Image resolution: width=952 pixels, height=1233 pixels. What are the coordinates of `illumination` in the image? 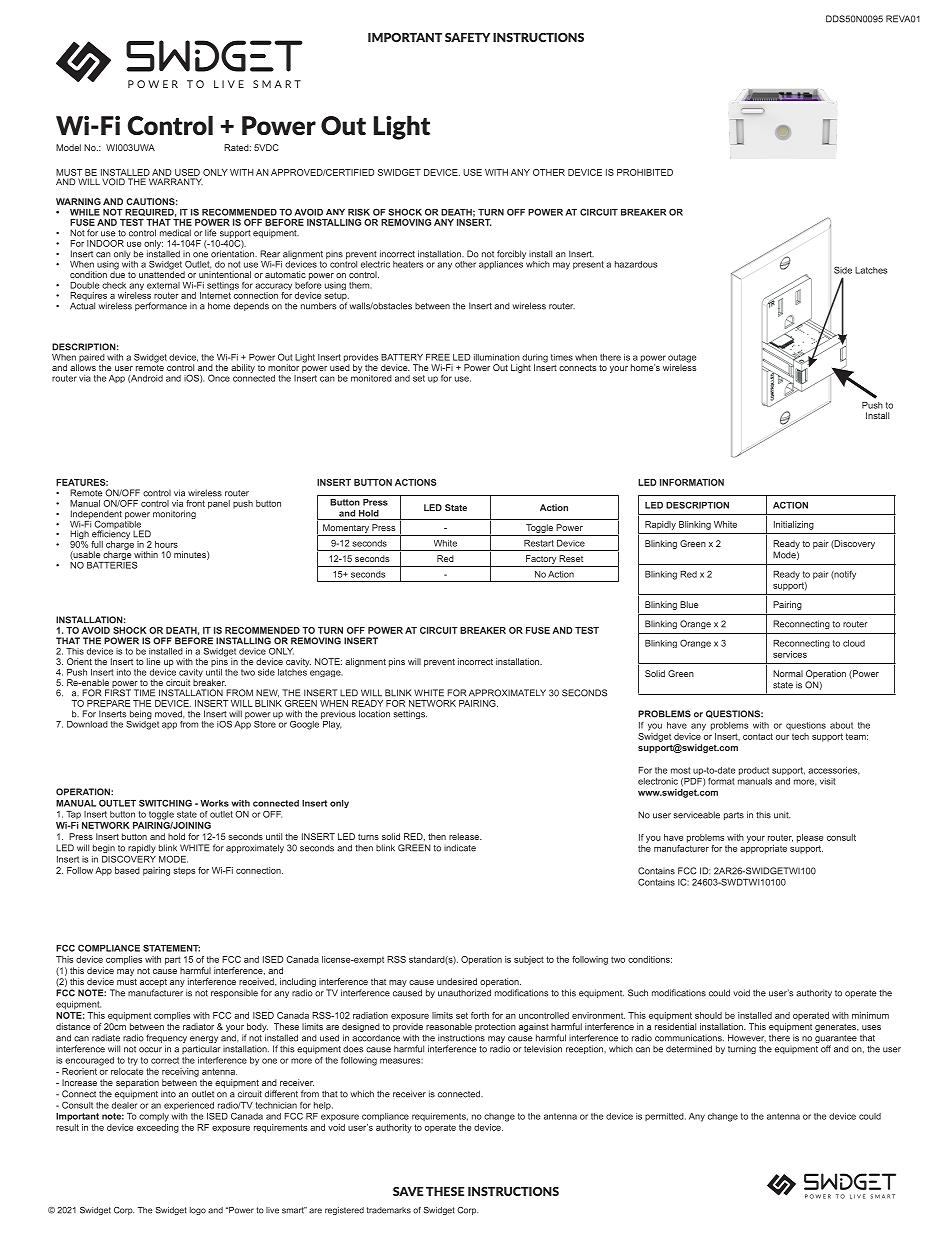 It's located at (497, 357).
